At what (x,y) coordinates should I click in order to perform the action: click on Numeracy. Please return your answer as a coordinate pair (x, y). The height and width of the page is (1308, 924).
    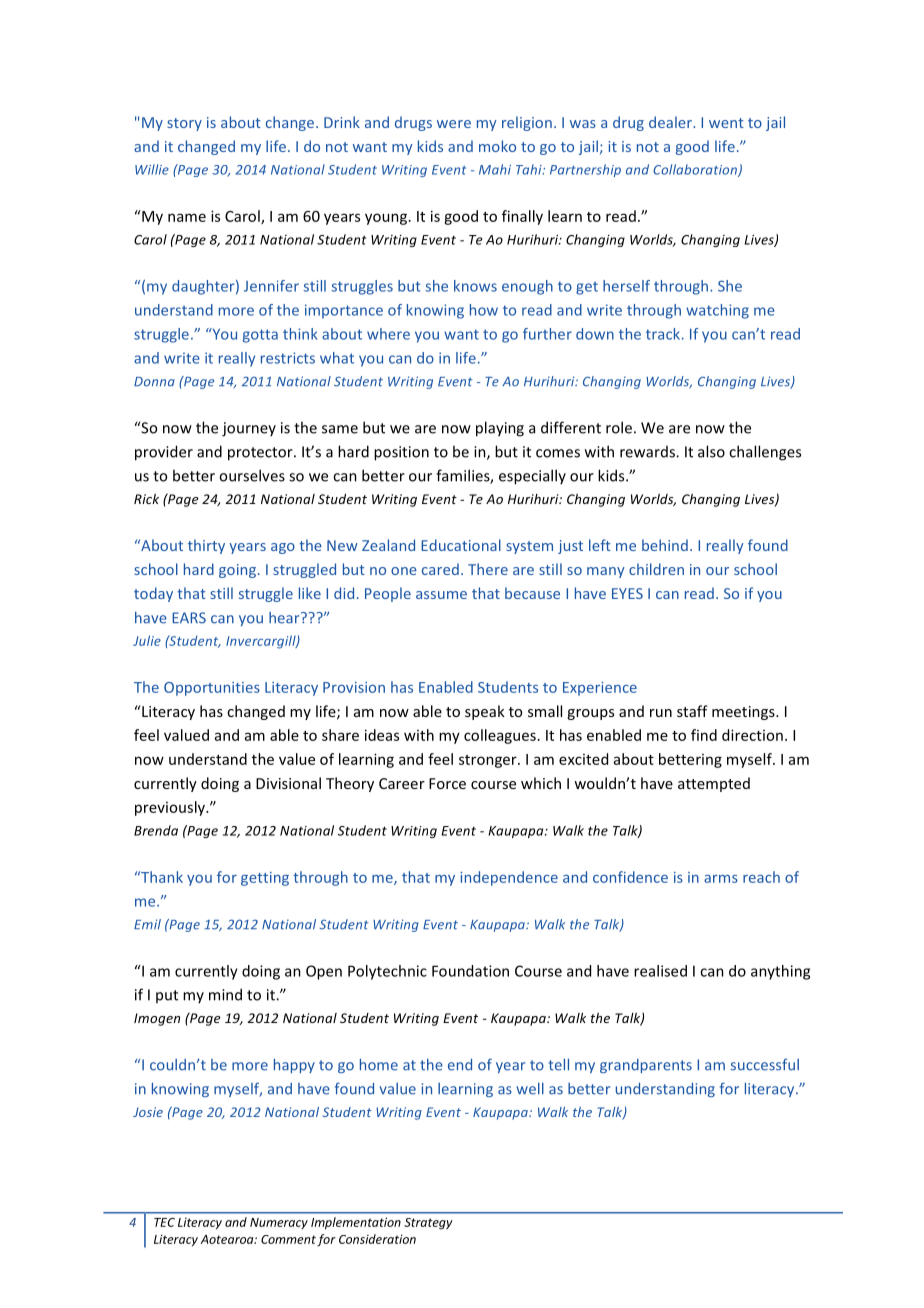
    Looking at the image, I should click on (279, 1223).
